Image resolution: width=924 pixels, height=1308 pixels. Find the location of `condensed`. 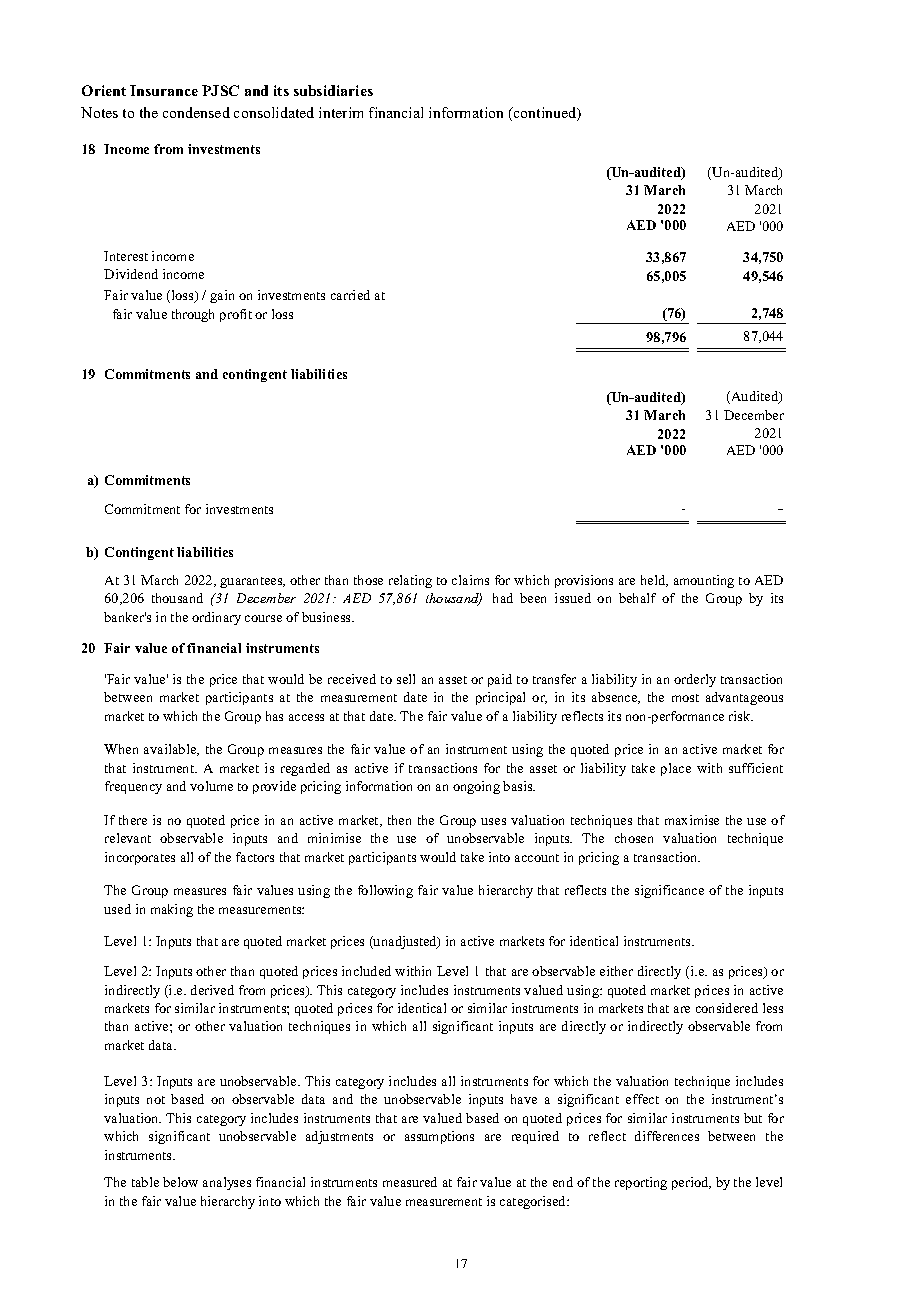

condensed is located at coordinates (196, 112).
